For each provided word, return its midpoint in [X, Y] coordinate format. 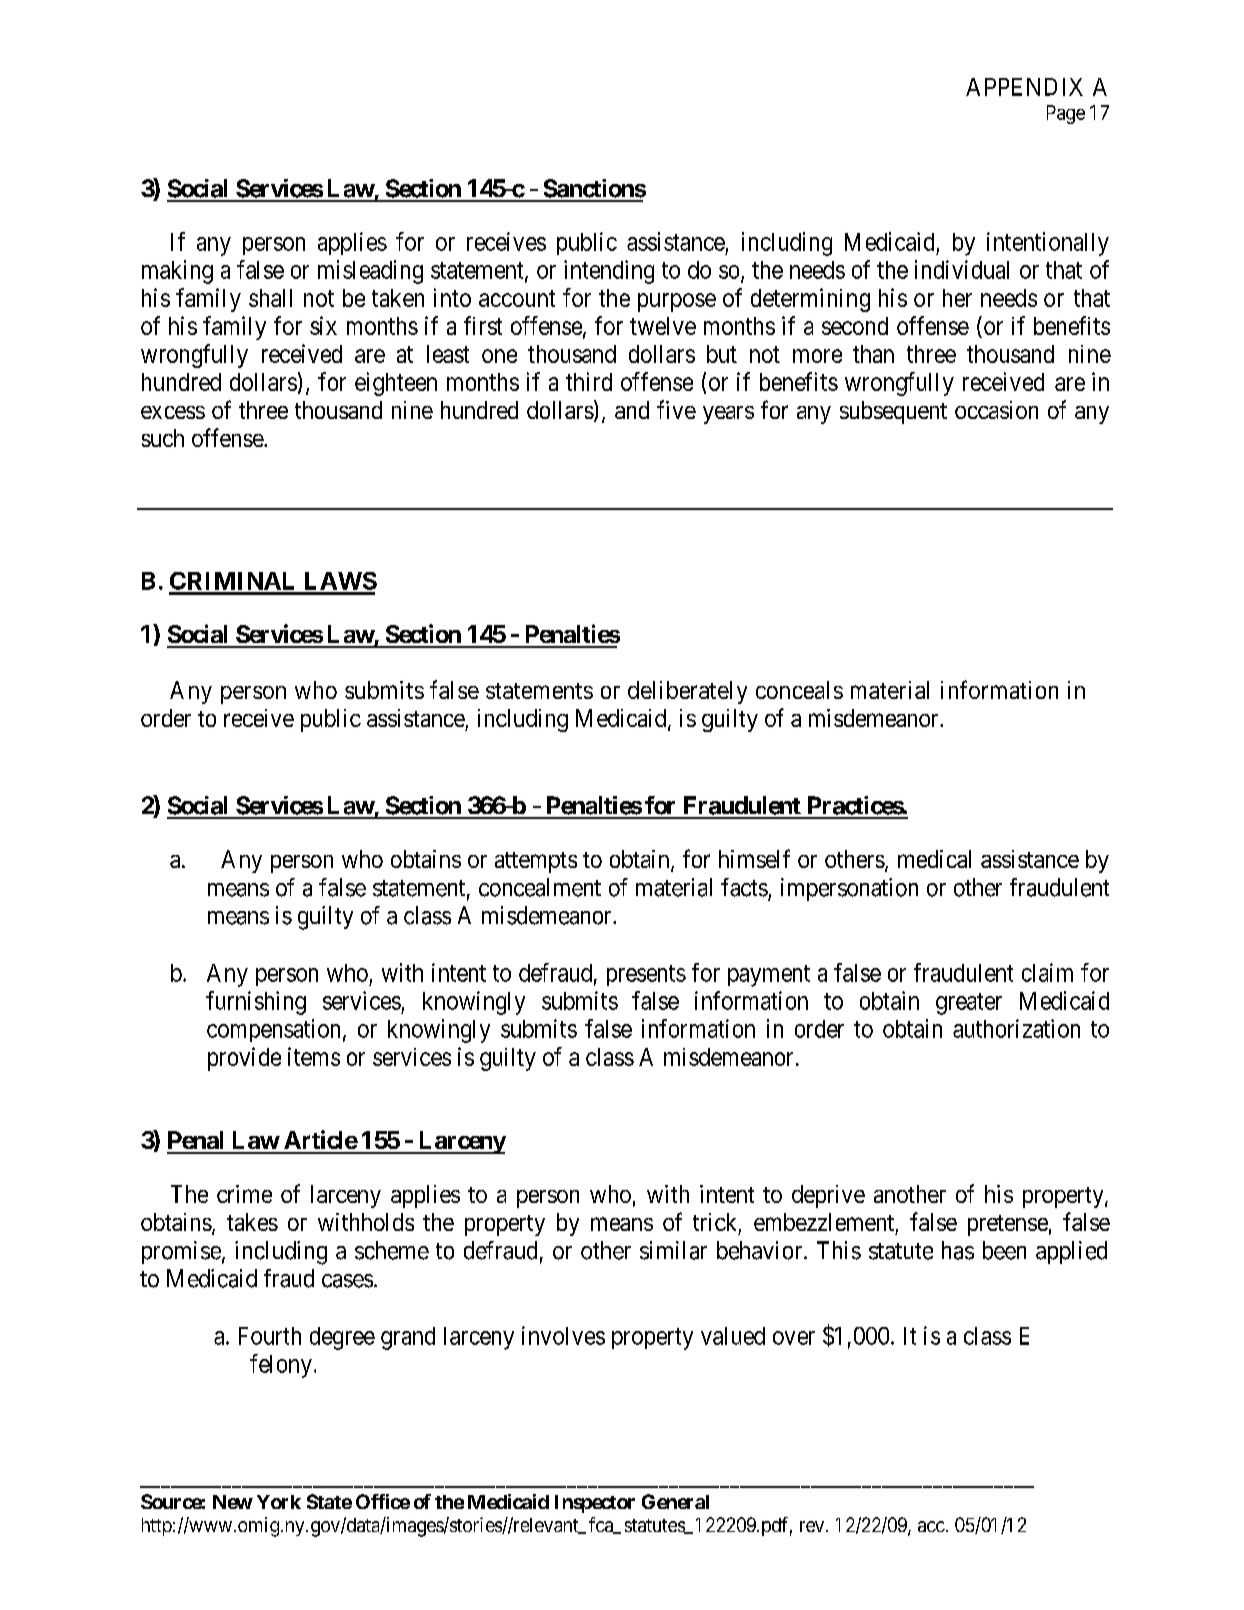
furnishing [256, 1003]
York [279, 1502]
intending [609, 272]
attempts [536, 862]
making [177, 272]
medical [934, 859]
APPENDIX [1024, 87]
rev [813, 1526]
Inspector [595, 1504]
